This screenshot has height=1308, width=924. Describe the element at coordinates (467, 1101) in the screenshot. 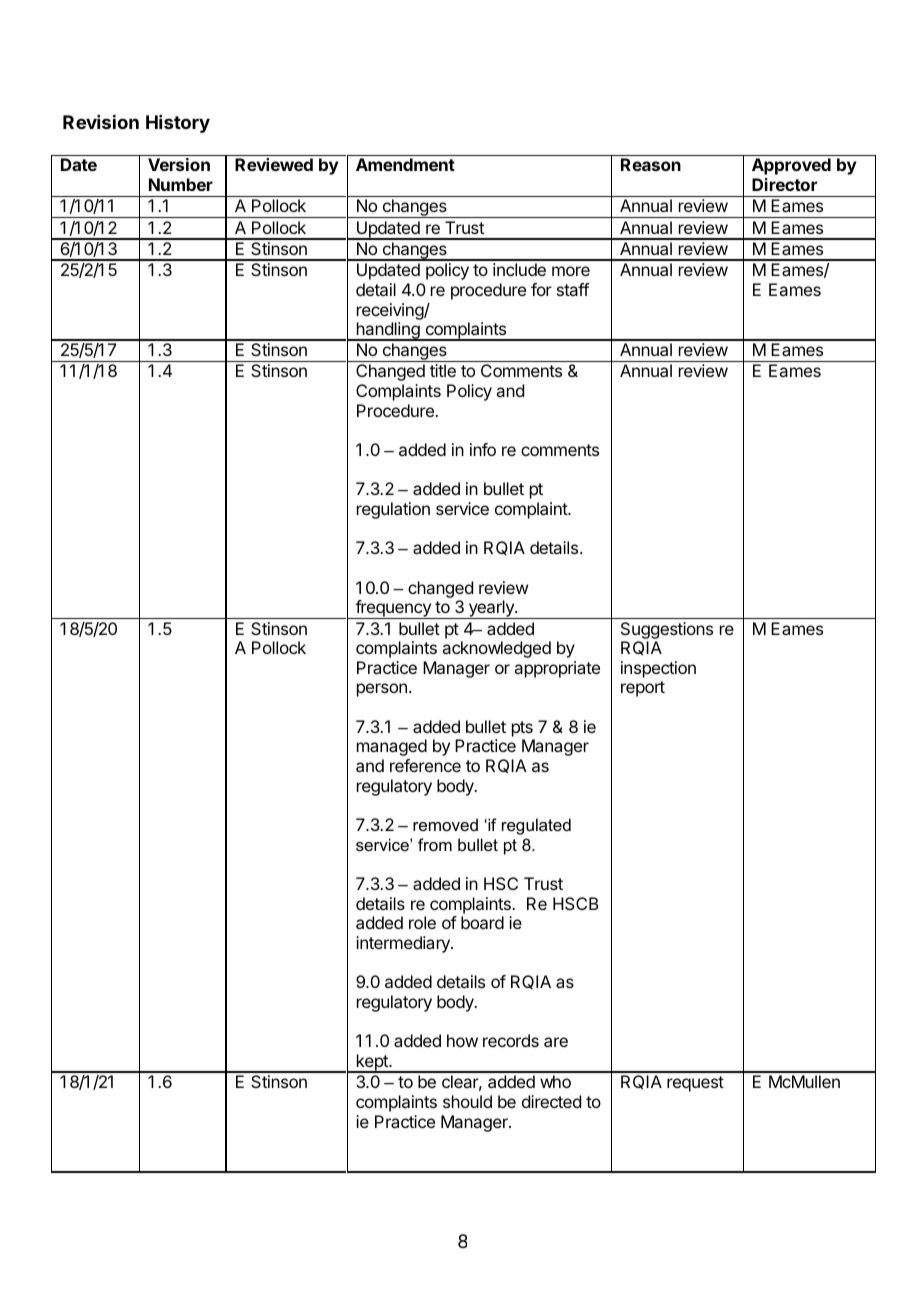

I see `should` at that location.
